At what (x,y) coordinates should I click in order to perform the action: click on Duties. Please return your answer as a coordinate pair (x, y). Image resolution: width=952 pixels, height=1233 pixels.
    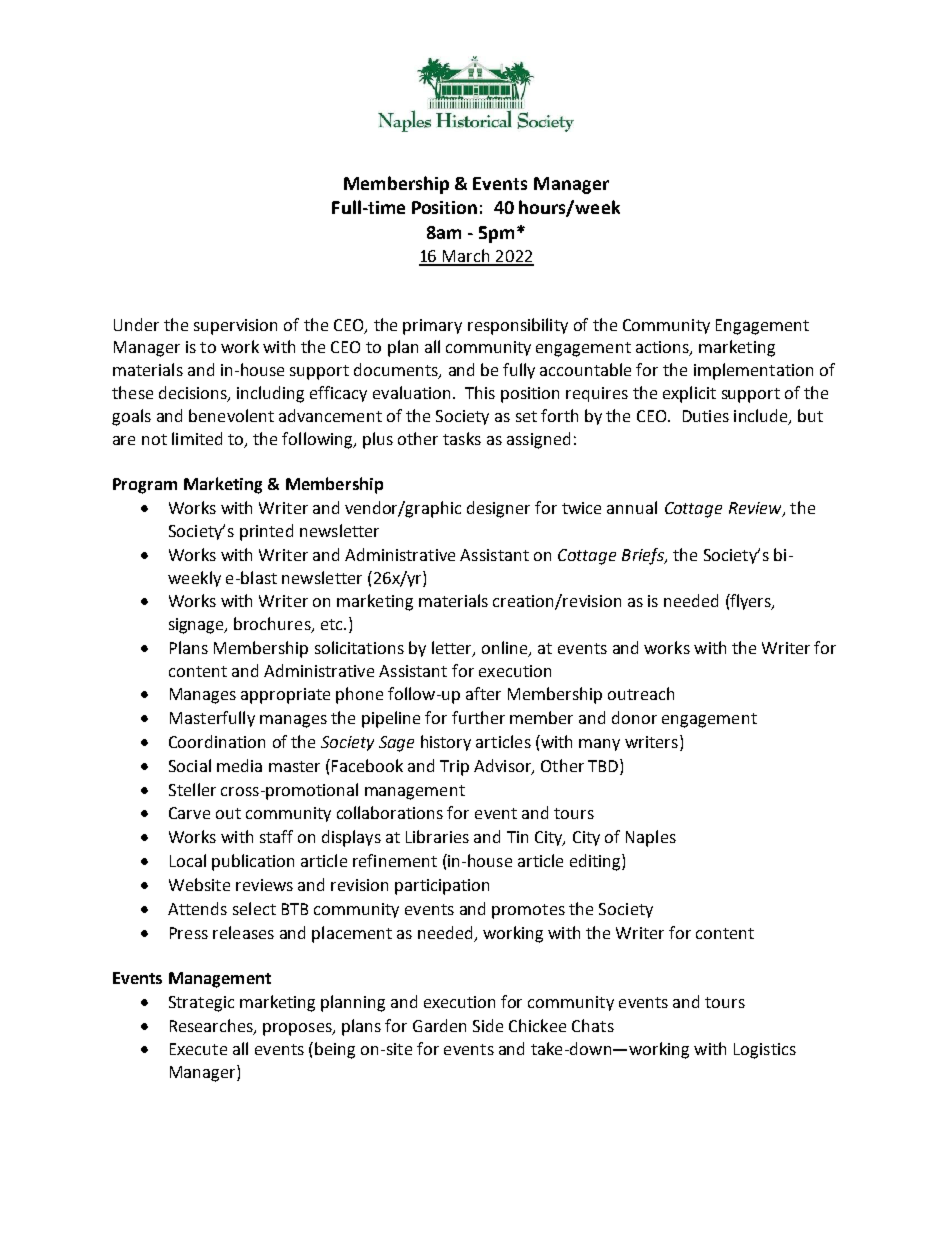
    Looking at the image, I should click on (706, 416).
